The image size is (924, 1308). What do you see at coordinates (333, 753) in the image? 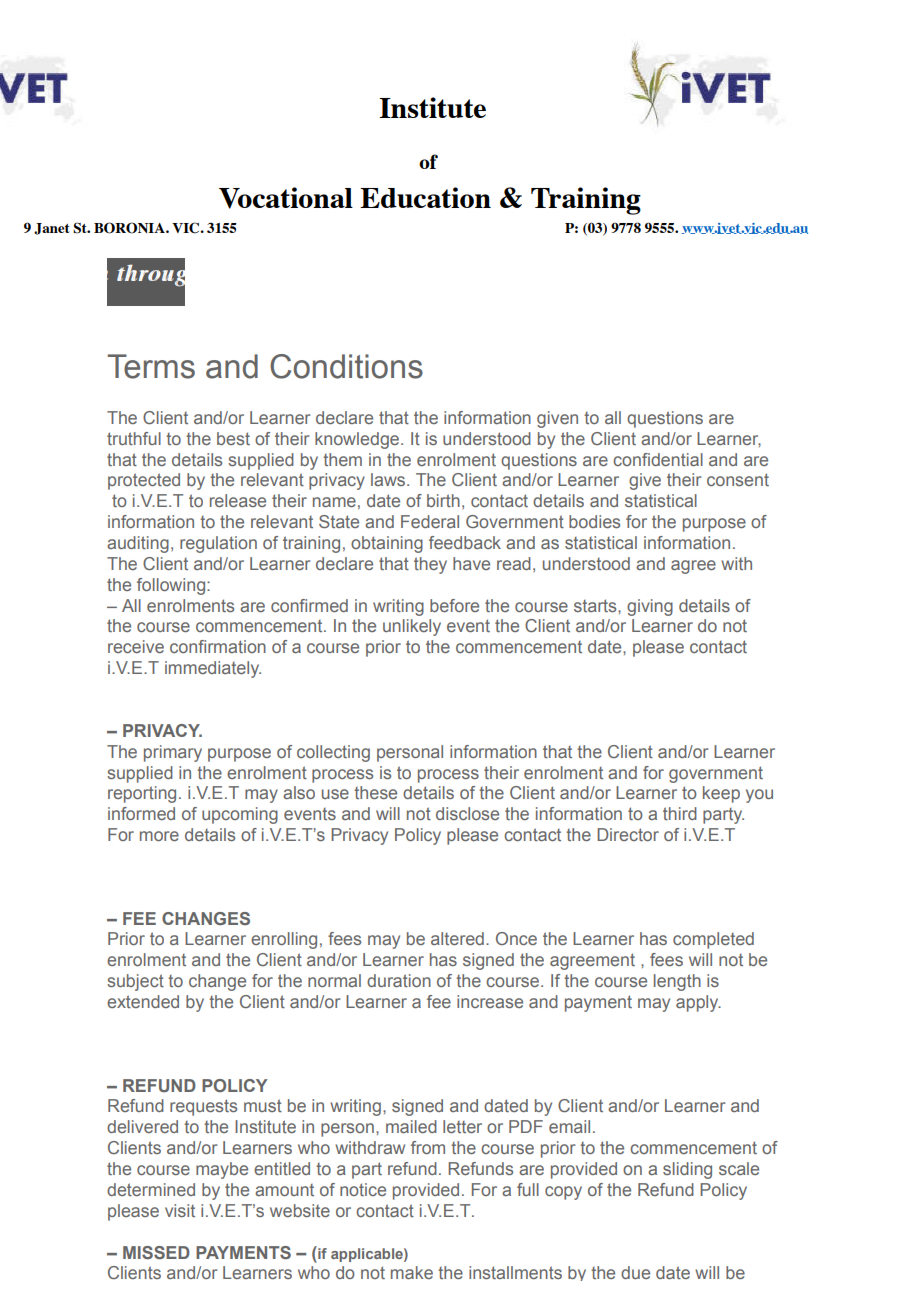
I see `collecting` at bounding box center [333, 753].
